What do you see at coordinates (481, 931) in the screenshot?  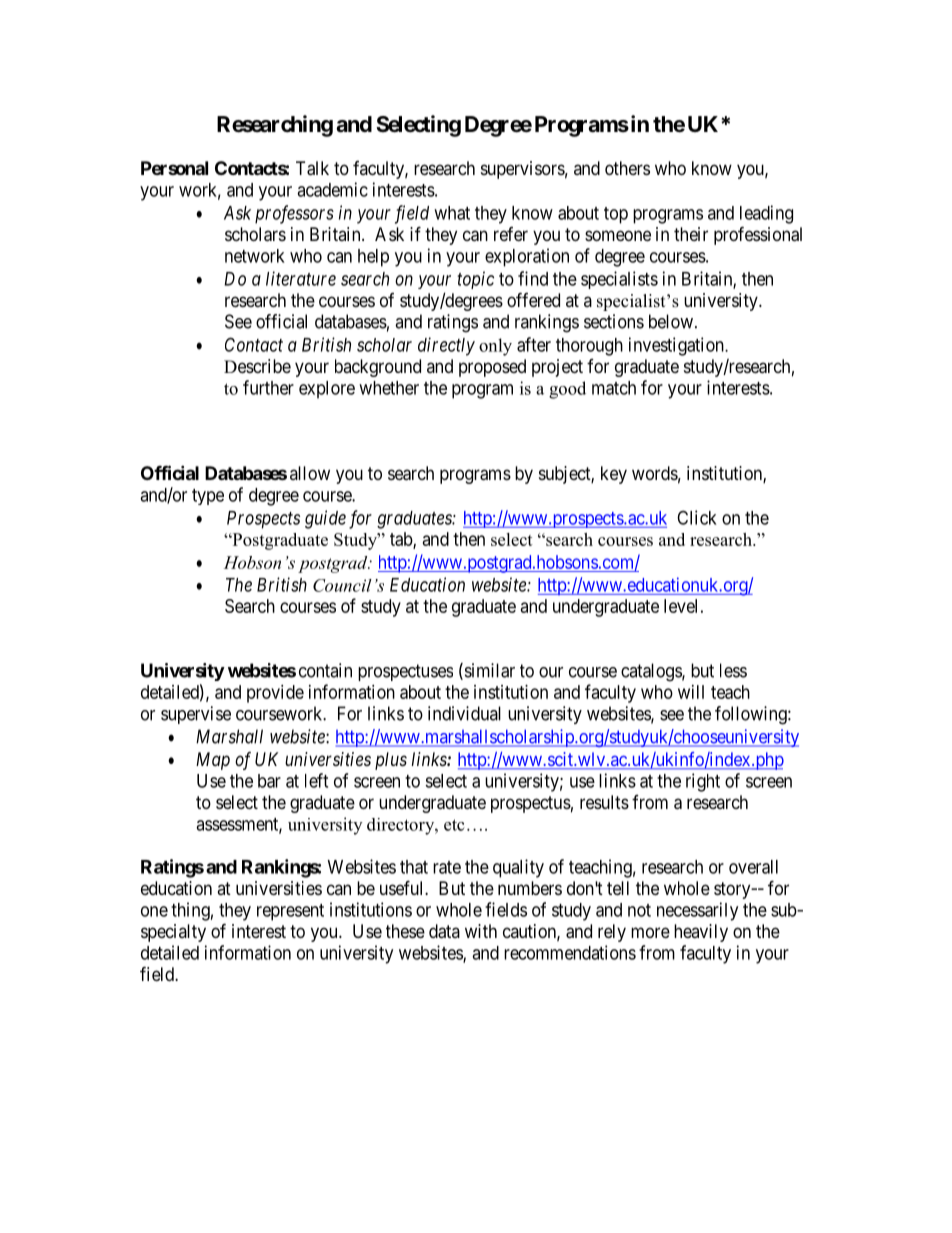 I see `with` at bounding box center [481, 931].
